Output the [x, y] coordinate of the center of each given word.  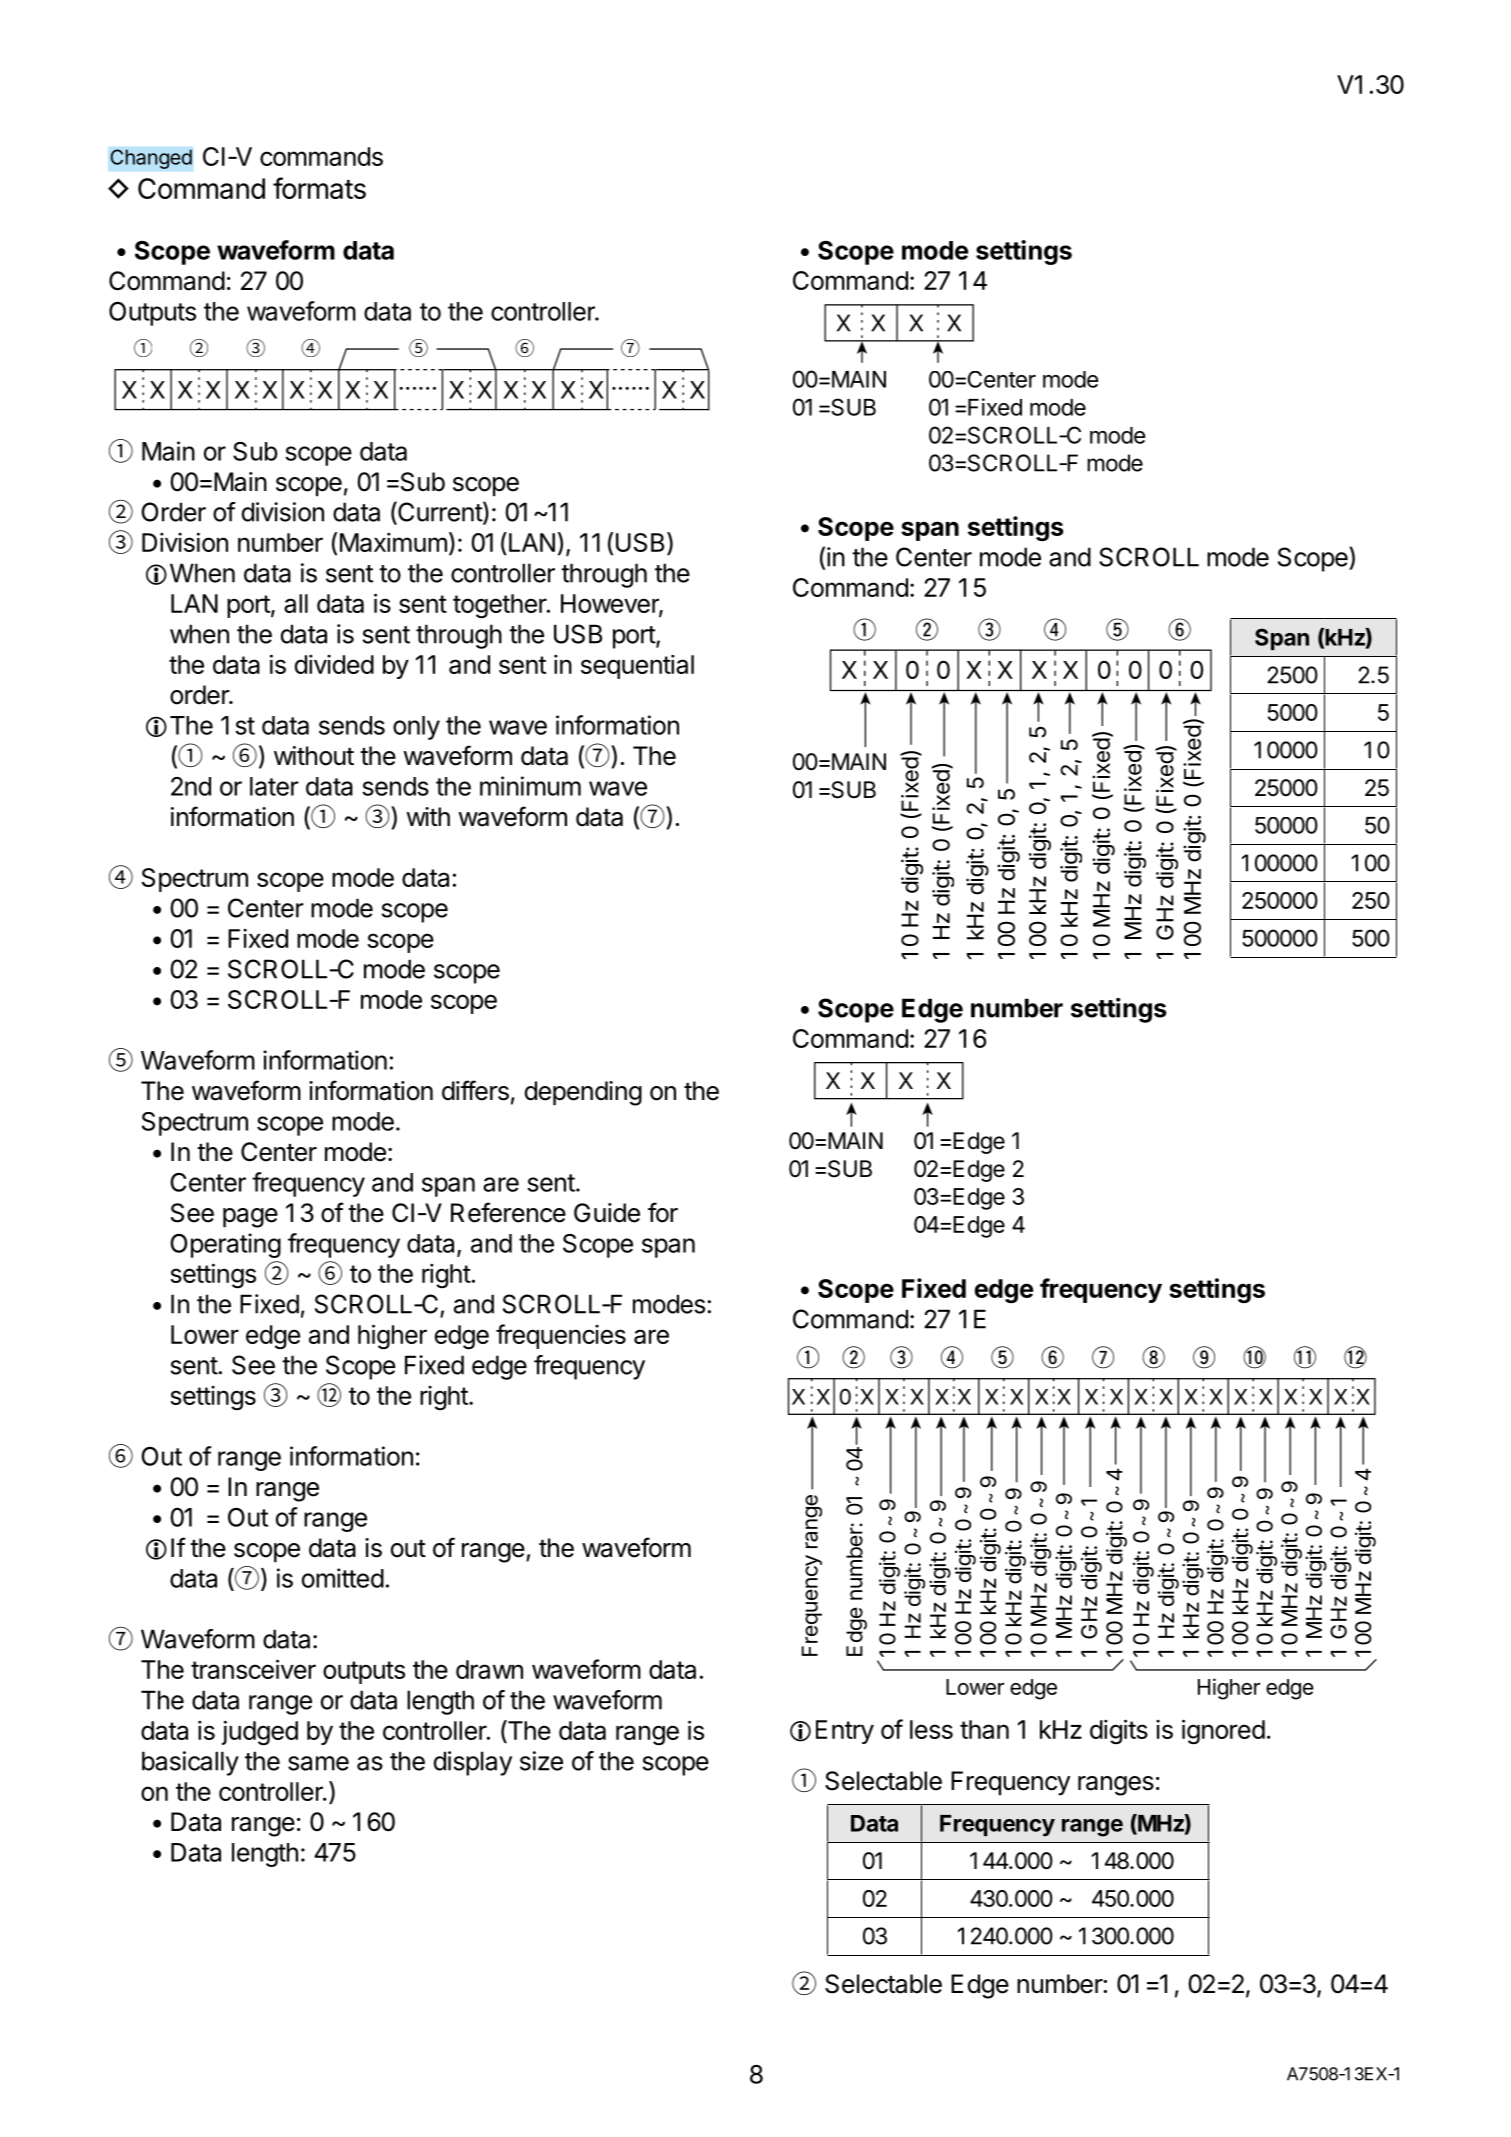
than [984, 1729]
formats [319, 188]
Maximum [393, 542]
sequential [637, 667]
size [541, 1761]
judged [260, 1733]
